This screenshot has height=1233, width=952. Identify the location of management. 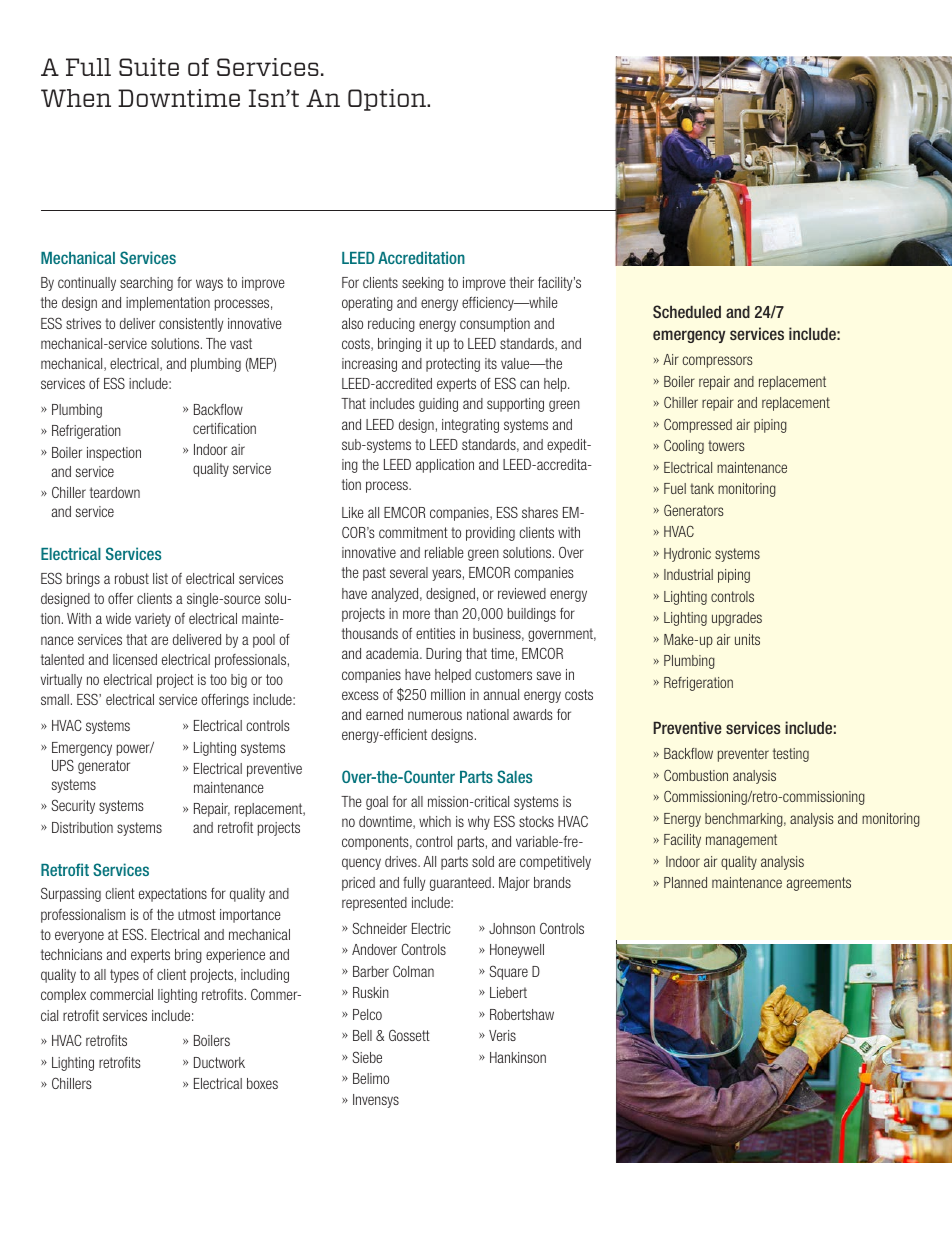
(741, 841).
